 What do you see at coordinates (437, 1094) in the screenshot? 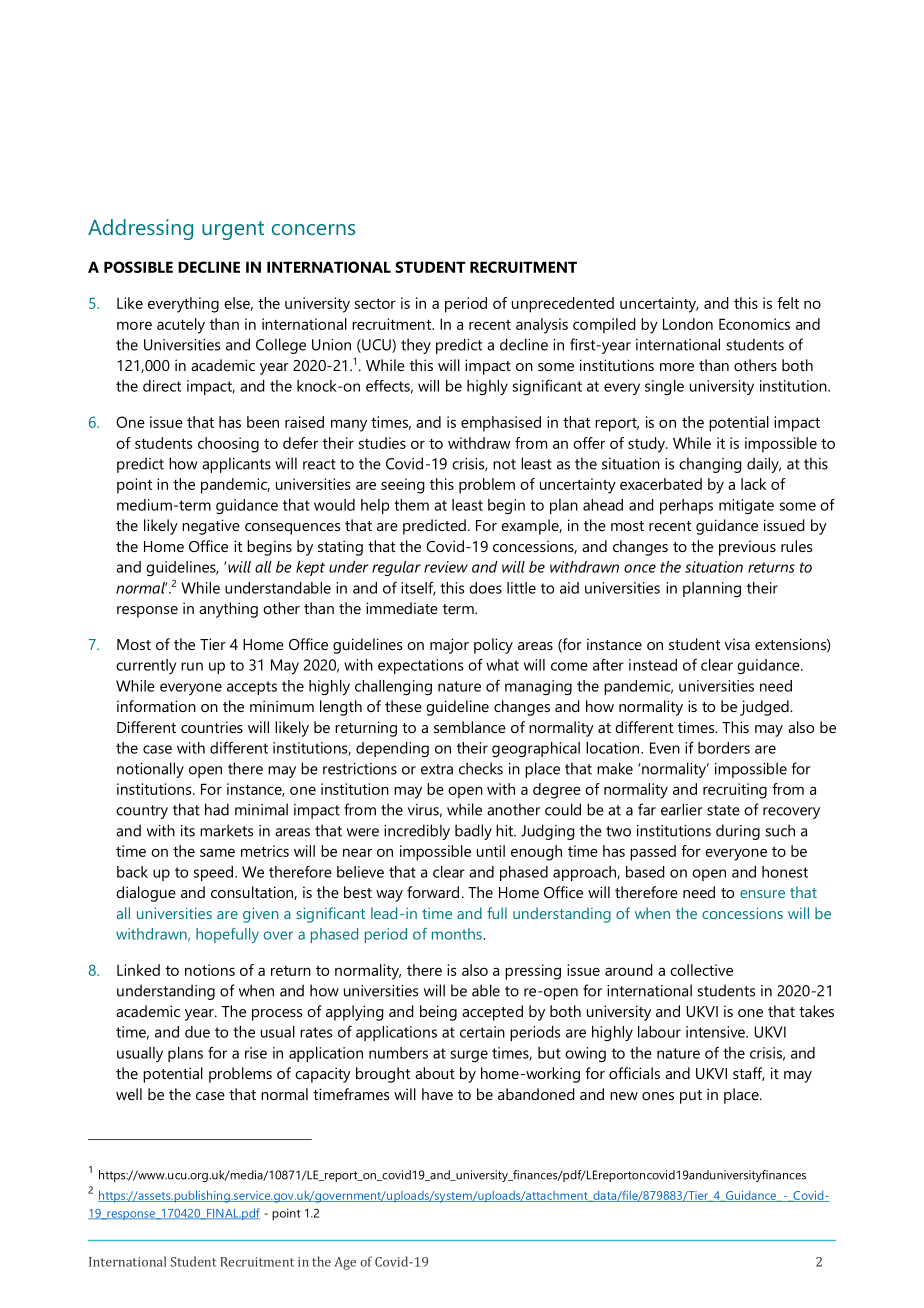
I see `have` at bounding box center [437, 1094].
